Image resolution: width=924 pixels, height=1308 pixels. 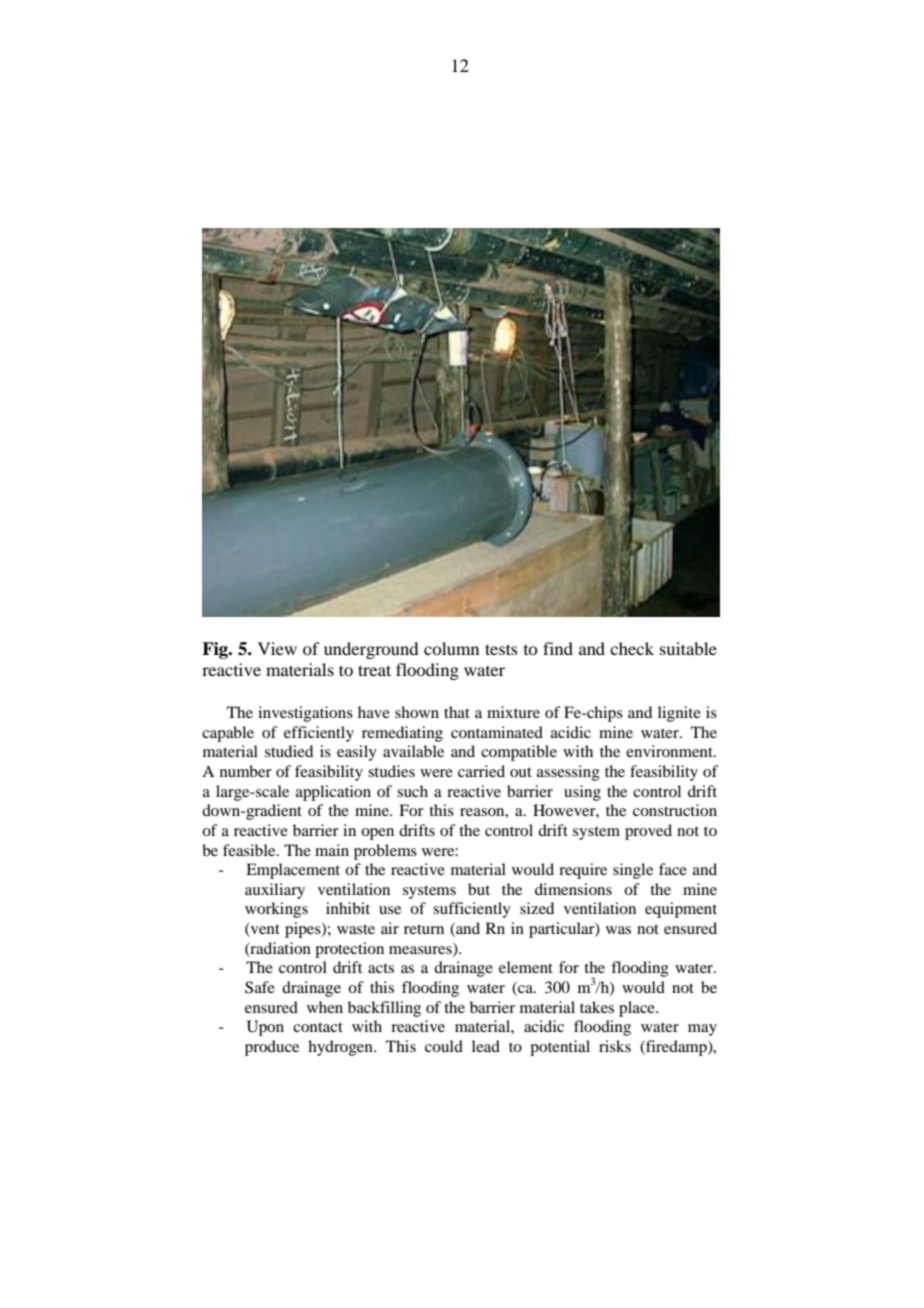 What do you see at coordinates (385, 852) in the screenshot?
I see `problems` at bounding box center [385, 852].
